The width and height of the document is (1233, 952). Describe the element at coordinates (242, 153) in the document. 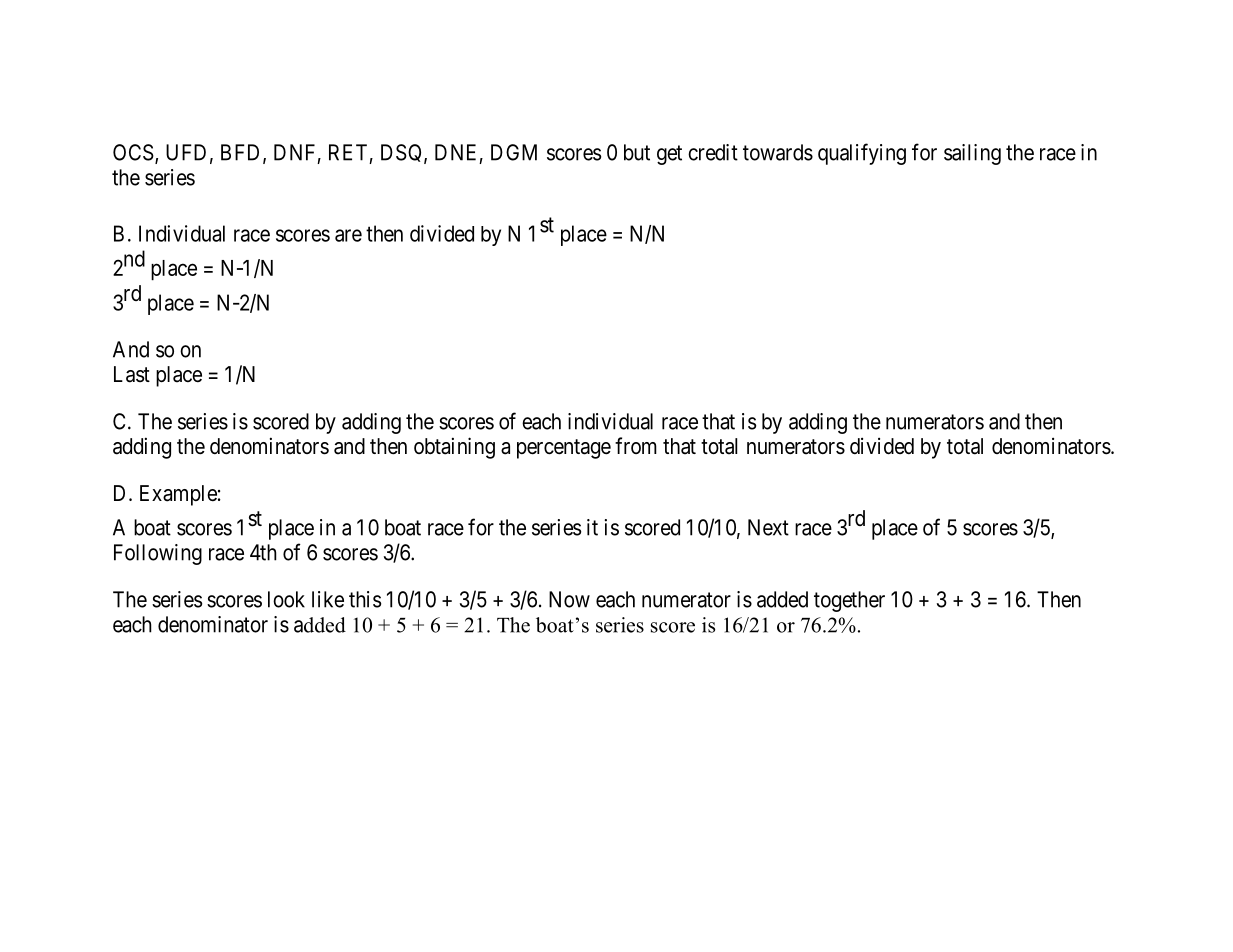

I see `BFD` at that location.
